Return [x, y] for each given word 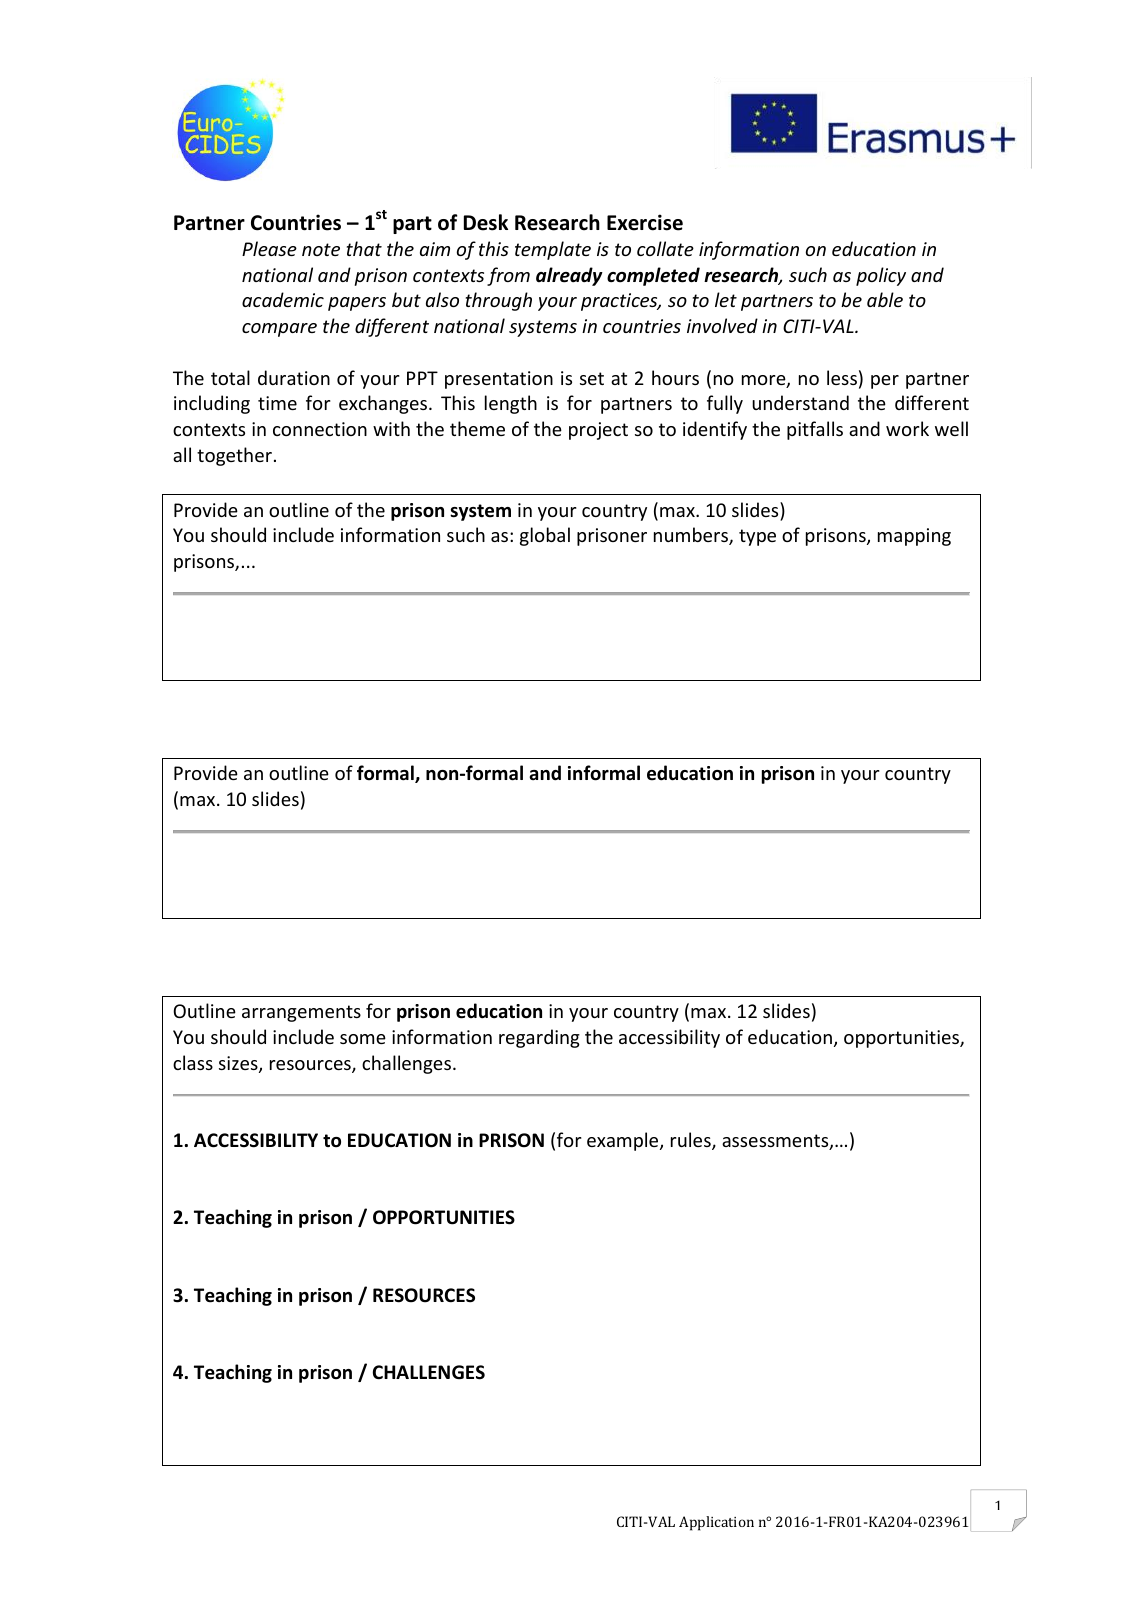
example [624, 1141]
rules [692, 1141]
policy [881, 276]
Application [716, 1523]
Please [269, 248]
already [569, 276]
